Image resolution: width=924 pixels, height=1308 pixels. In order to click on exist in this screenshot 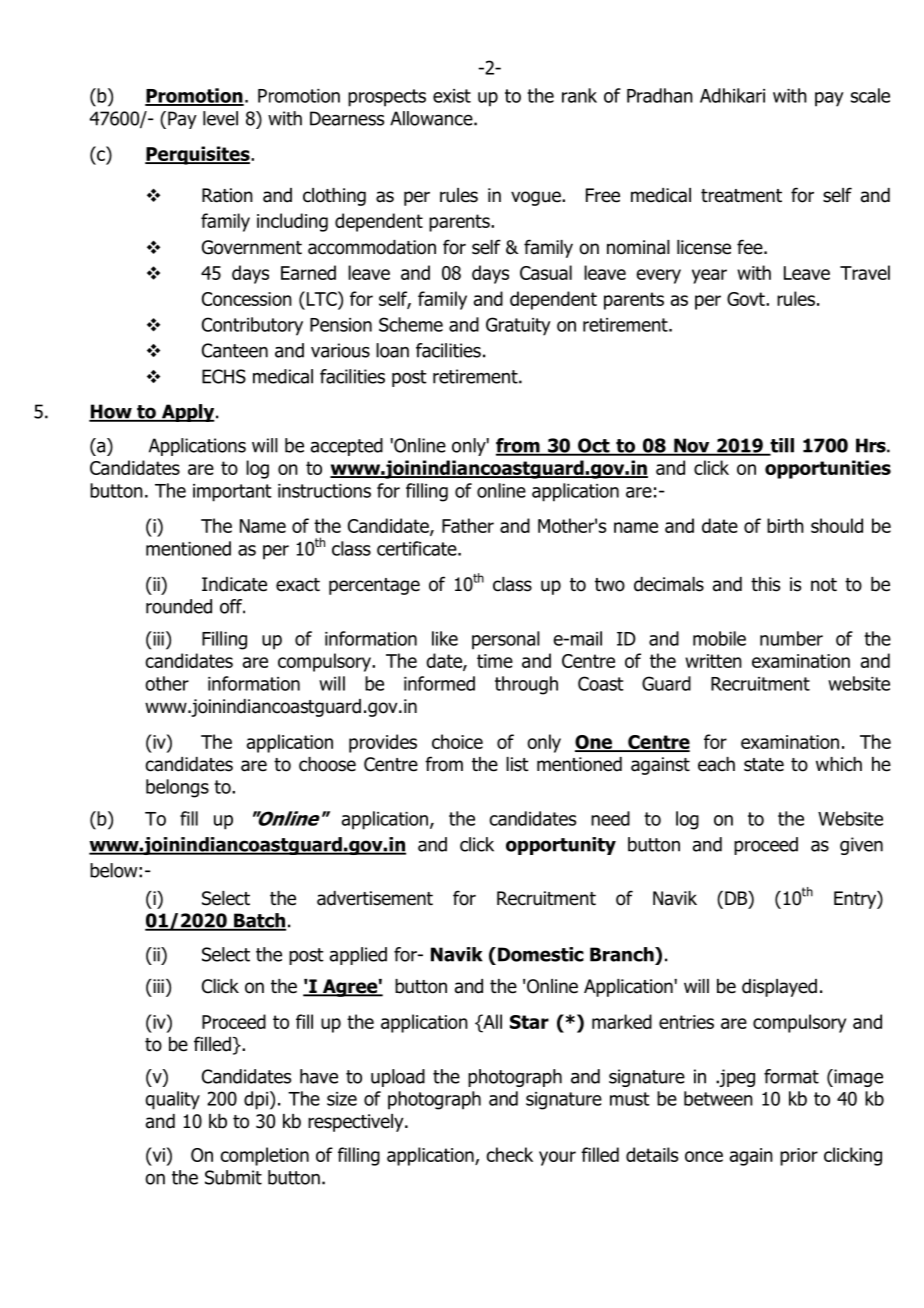, I will do `click(452, 96)`.
